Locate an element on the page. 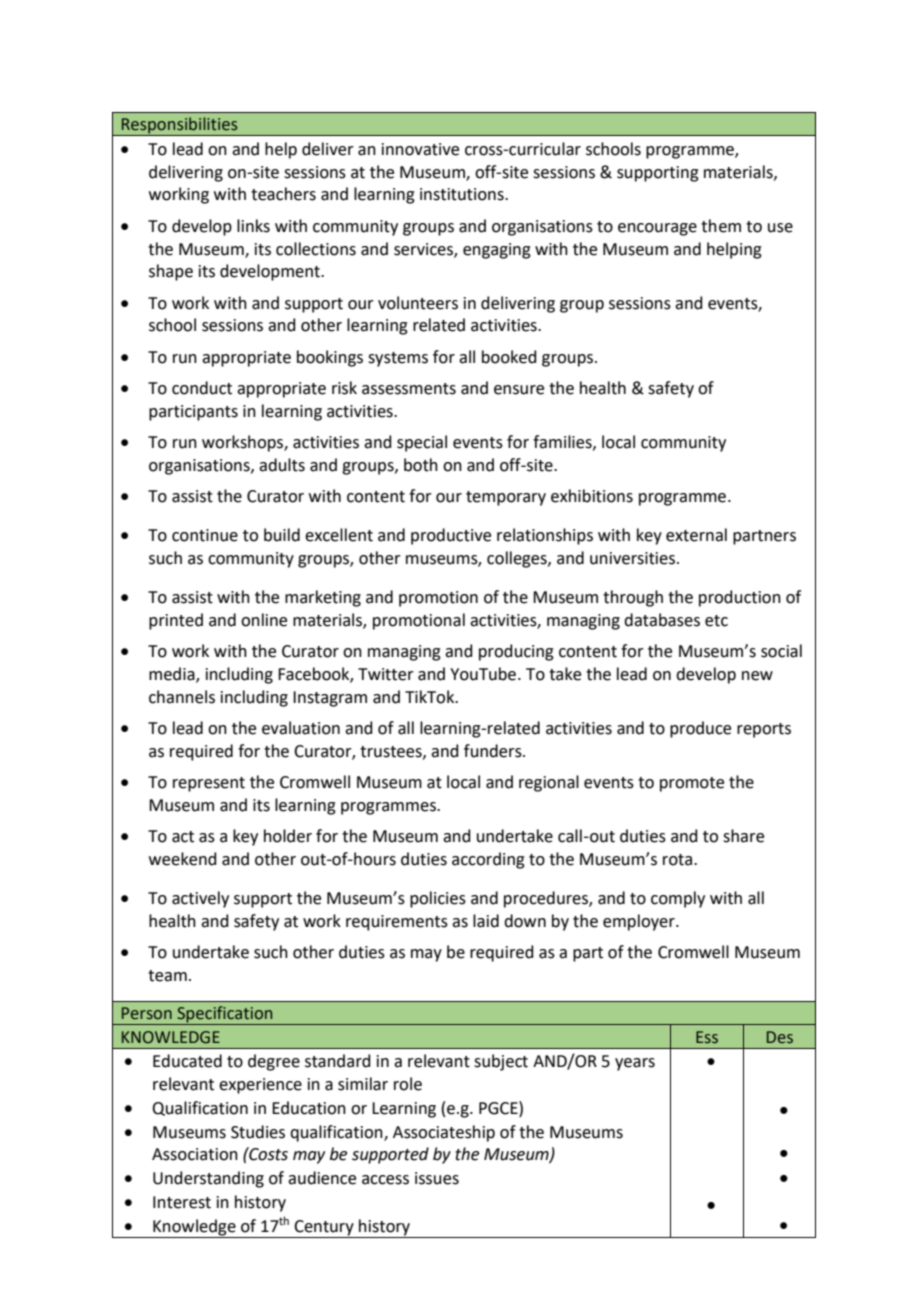 The height and width of the image is (1308, 924). producing is located at coordinates (516, 652).
